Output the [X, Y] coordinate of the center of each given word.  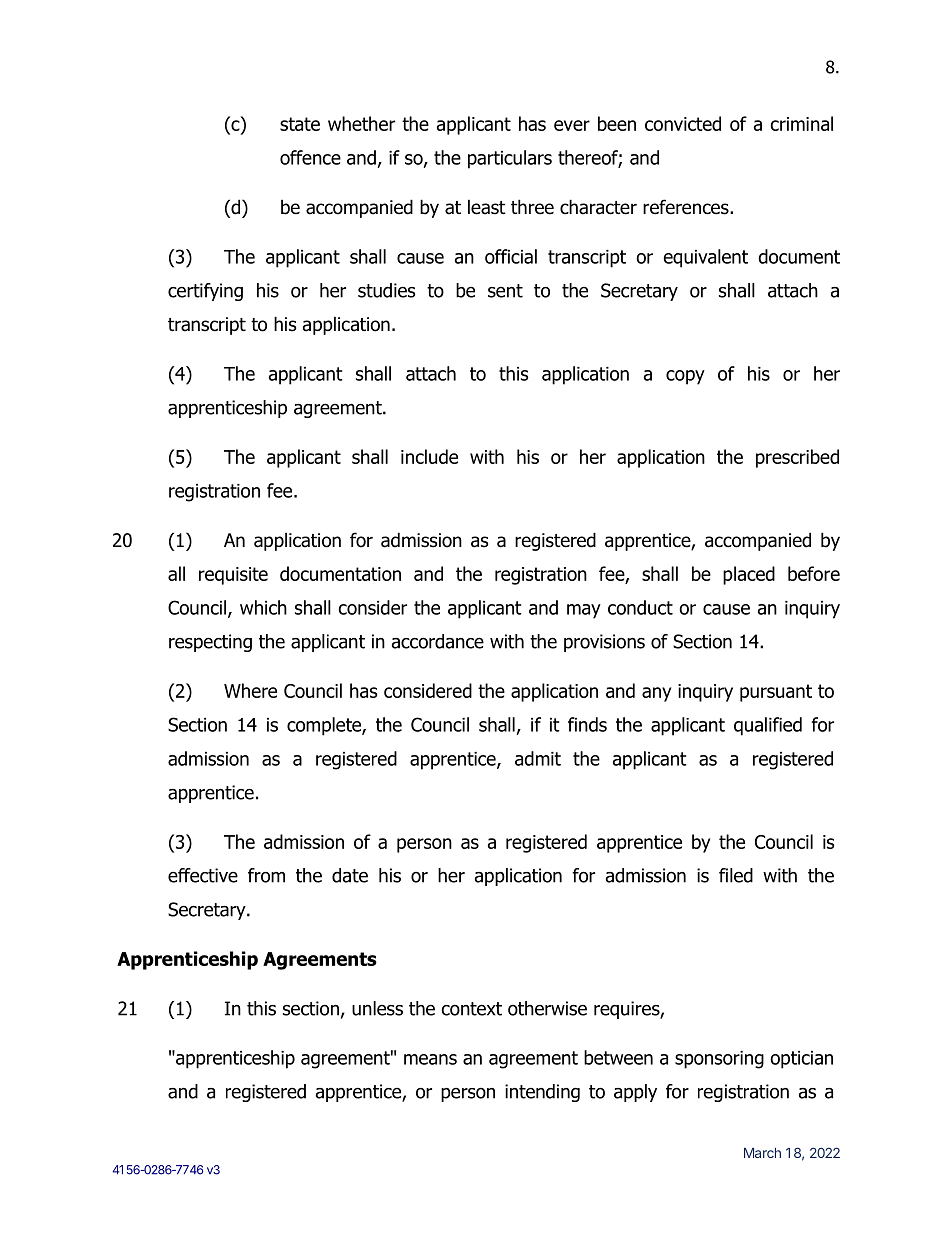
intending [542, 1093]
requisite [233, 576]
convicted [683, 123]
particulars [510, 159]
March [762, 1153]
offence [310, 157]
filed [736, 875]
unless [377, 1008]
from [266, 875]
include [429, 456]
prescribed [797, 458]
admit [538, 758]
